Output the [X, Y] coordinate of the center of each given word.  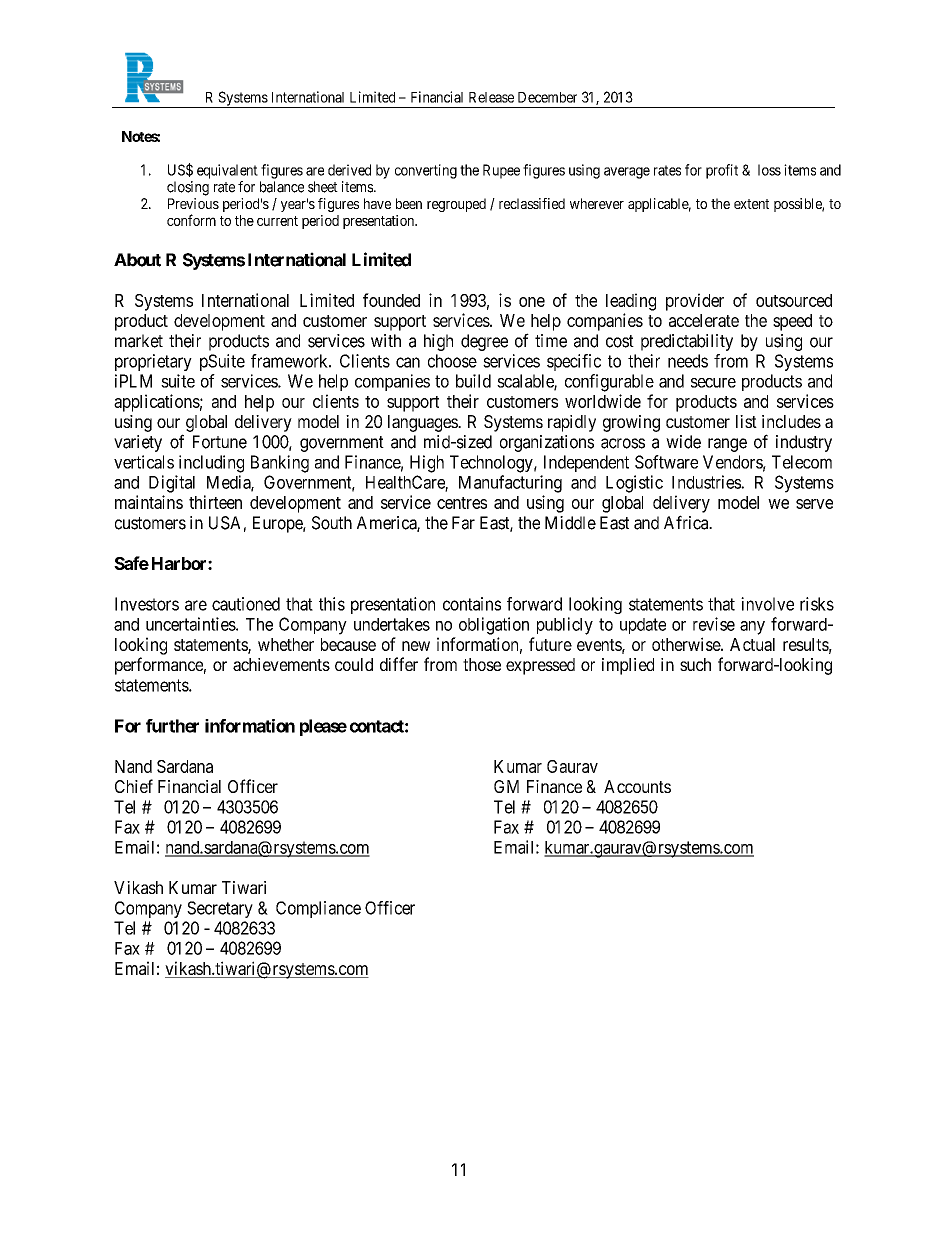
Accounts [637, 786]
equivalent [227, 171]
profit [722, 171]
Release [491, 97]
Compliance [318, 909]
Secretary [220, 909]
